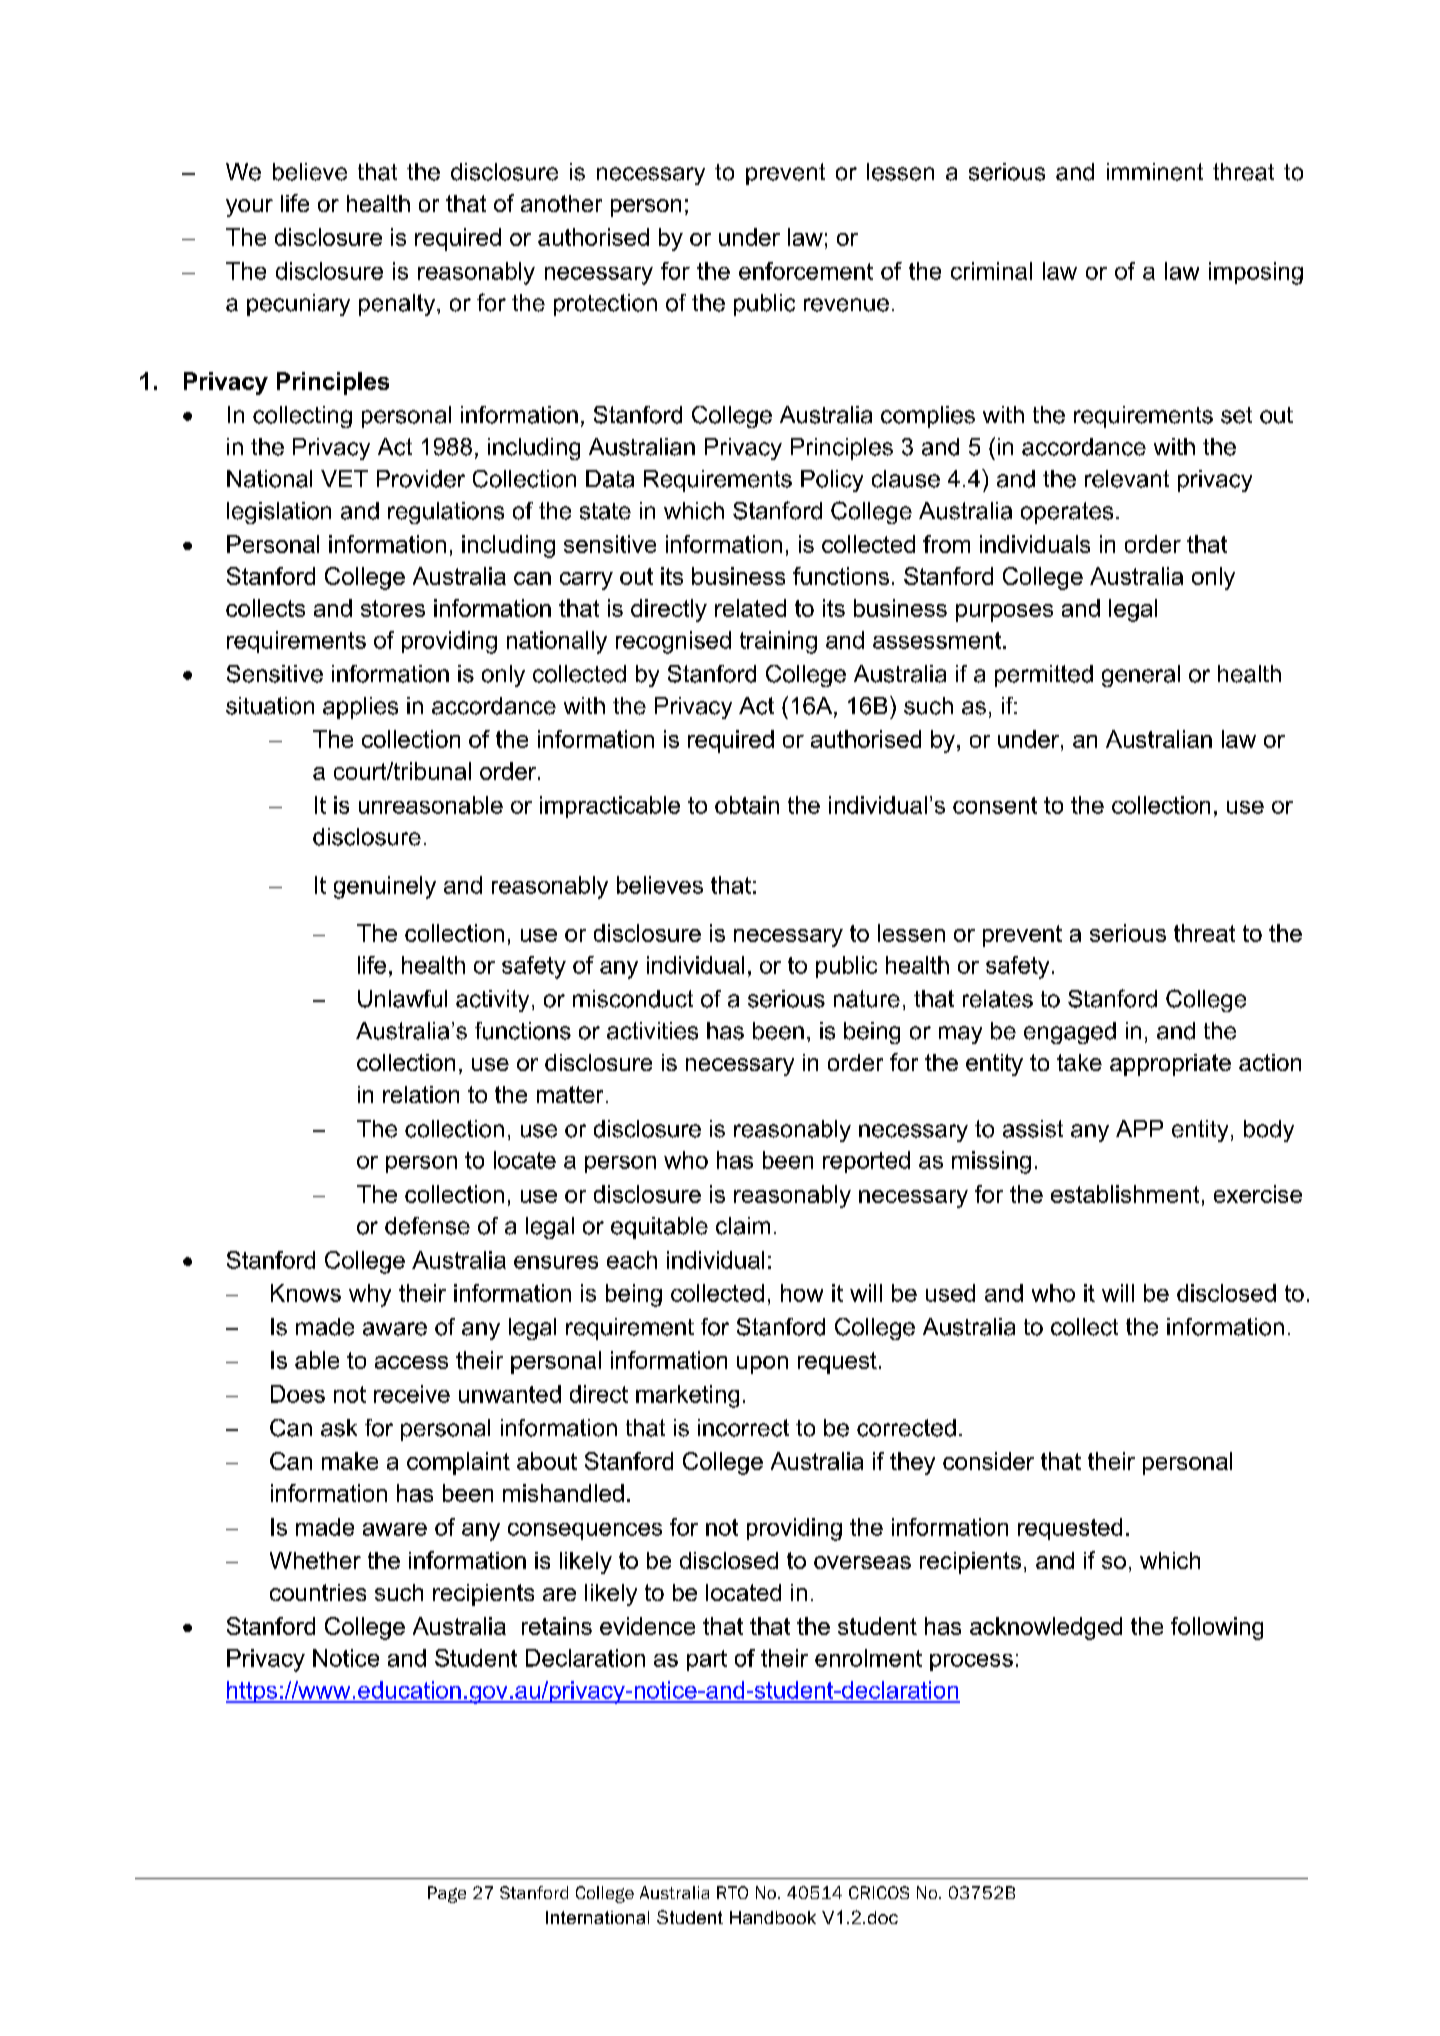 The height and width of the screenshot is (2036, 1440). I want to click on stores, so click(393, 608).
